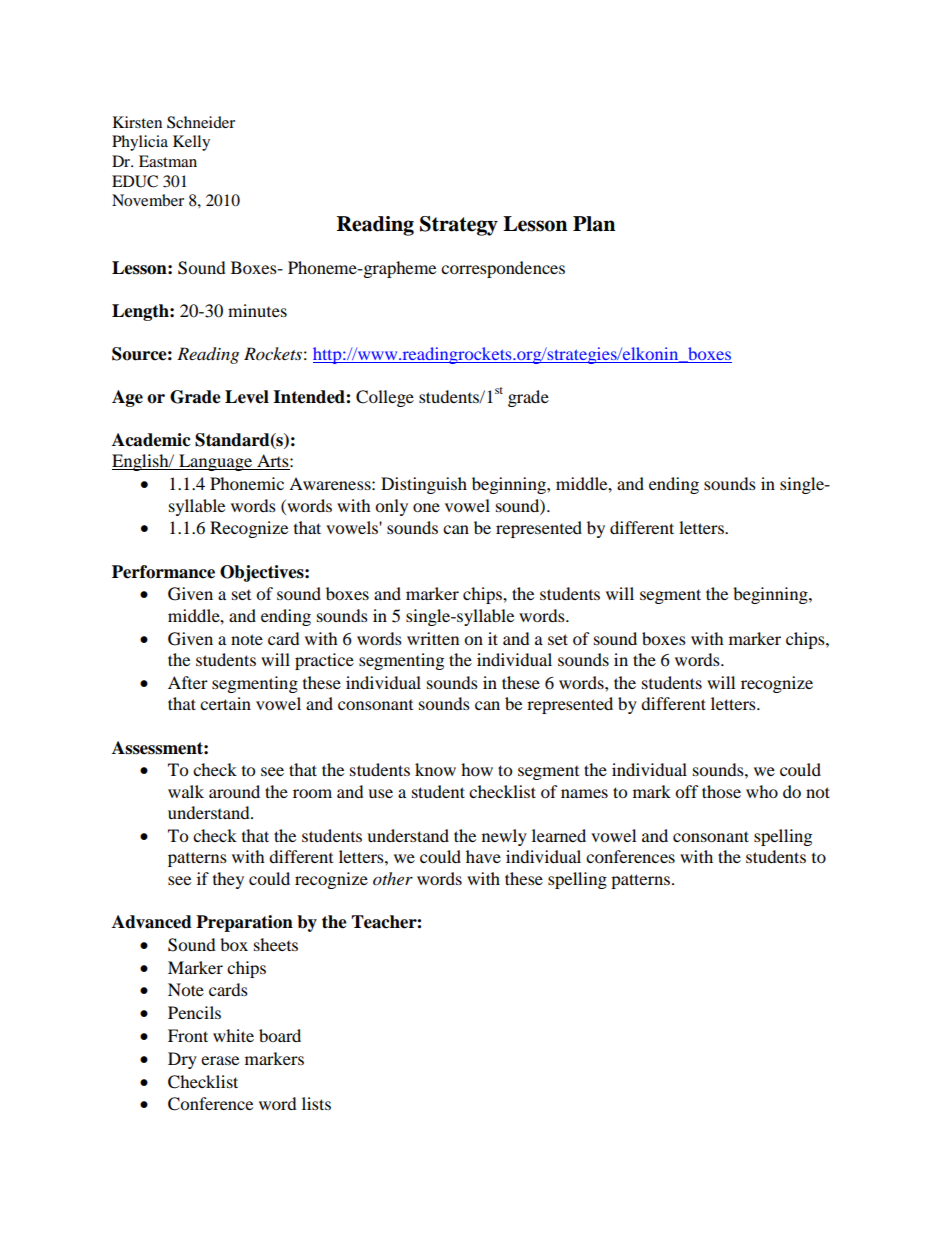 The image size is (952, 1233). Describe the element at coordinates (220, 1060) in the screenshot. I see `erase` at that location.
